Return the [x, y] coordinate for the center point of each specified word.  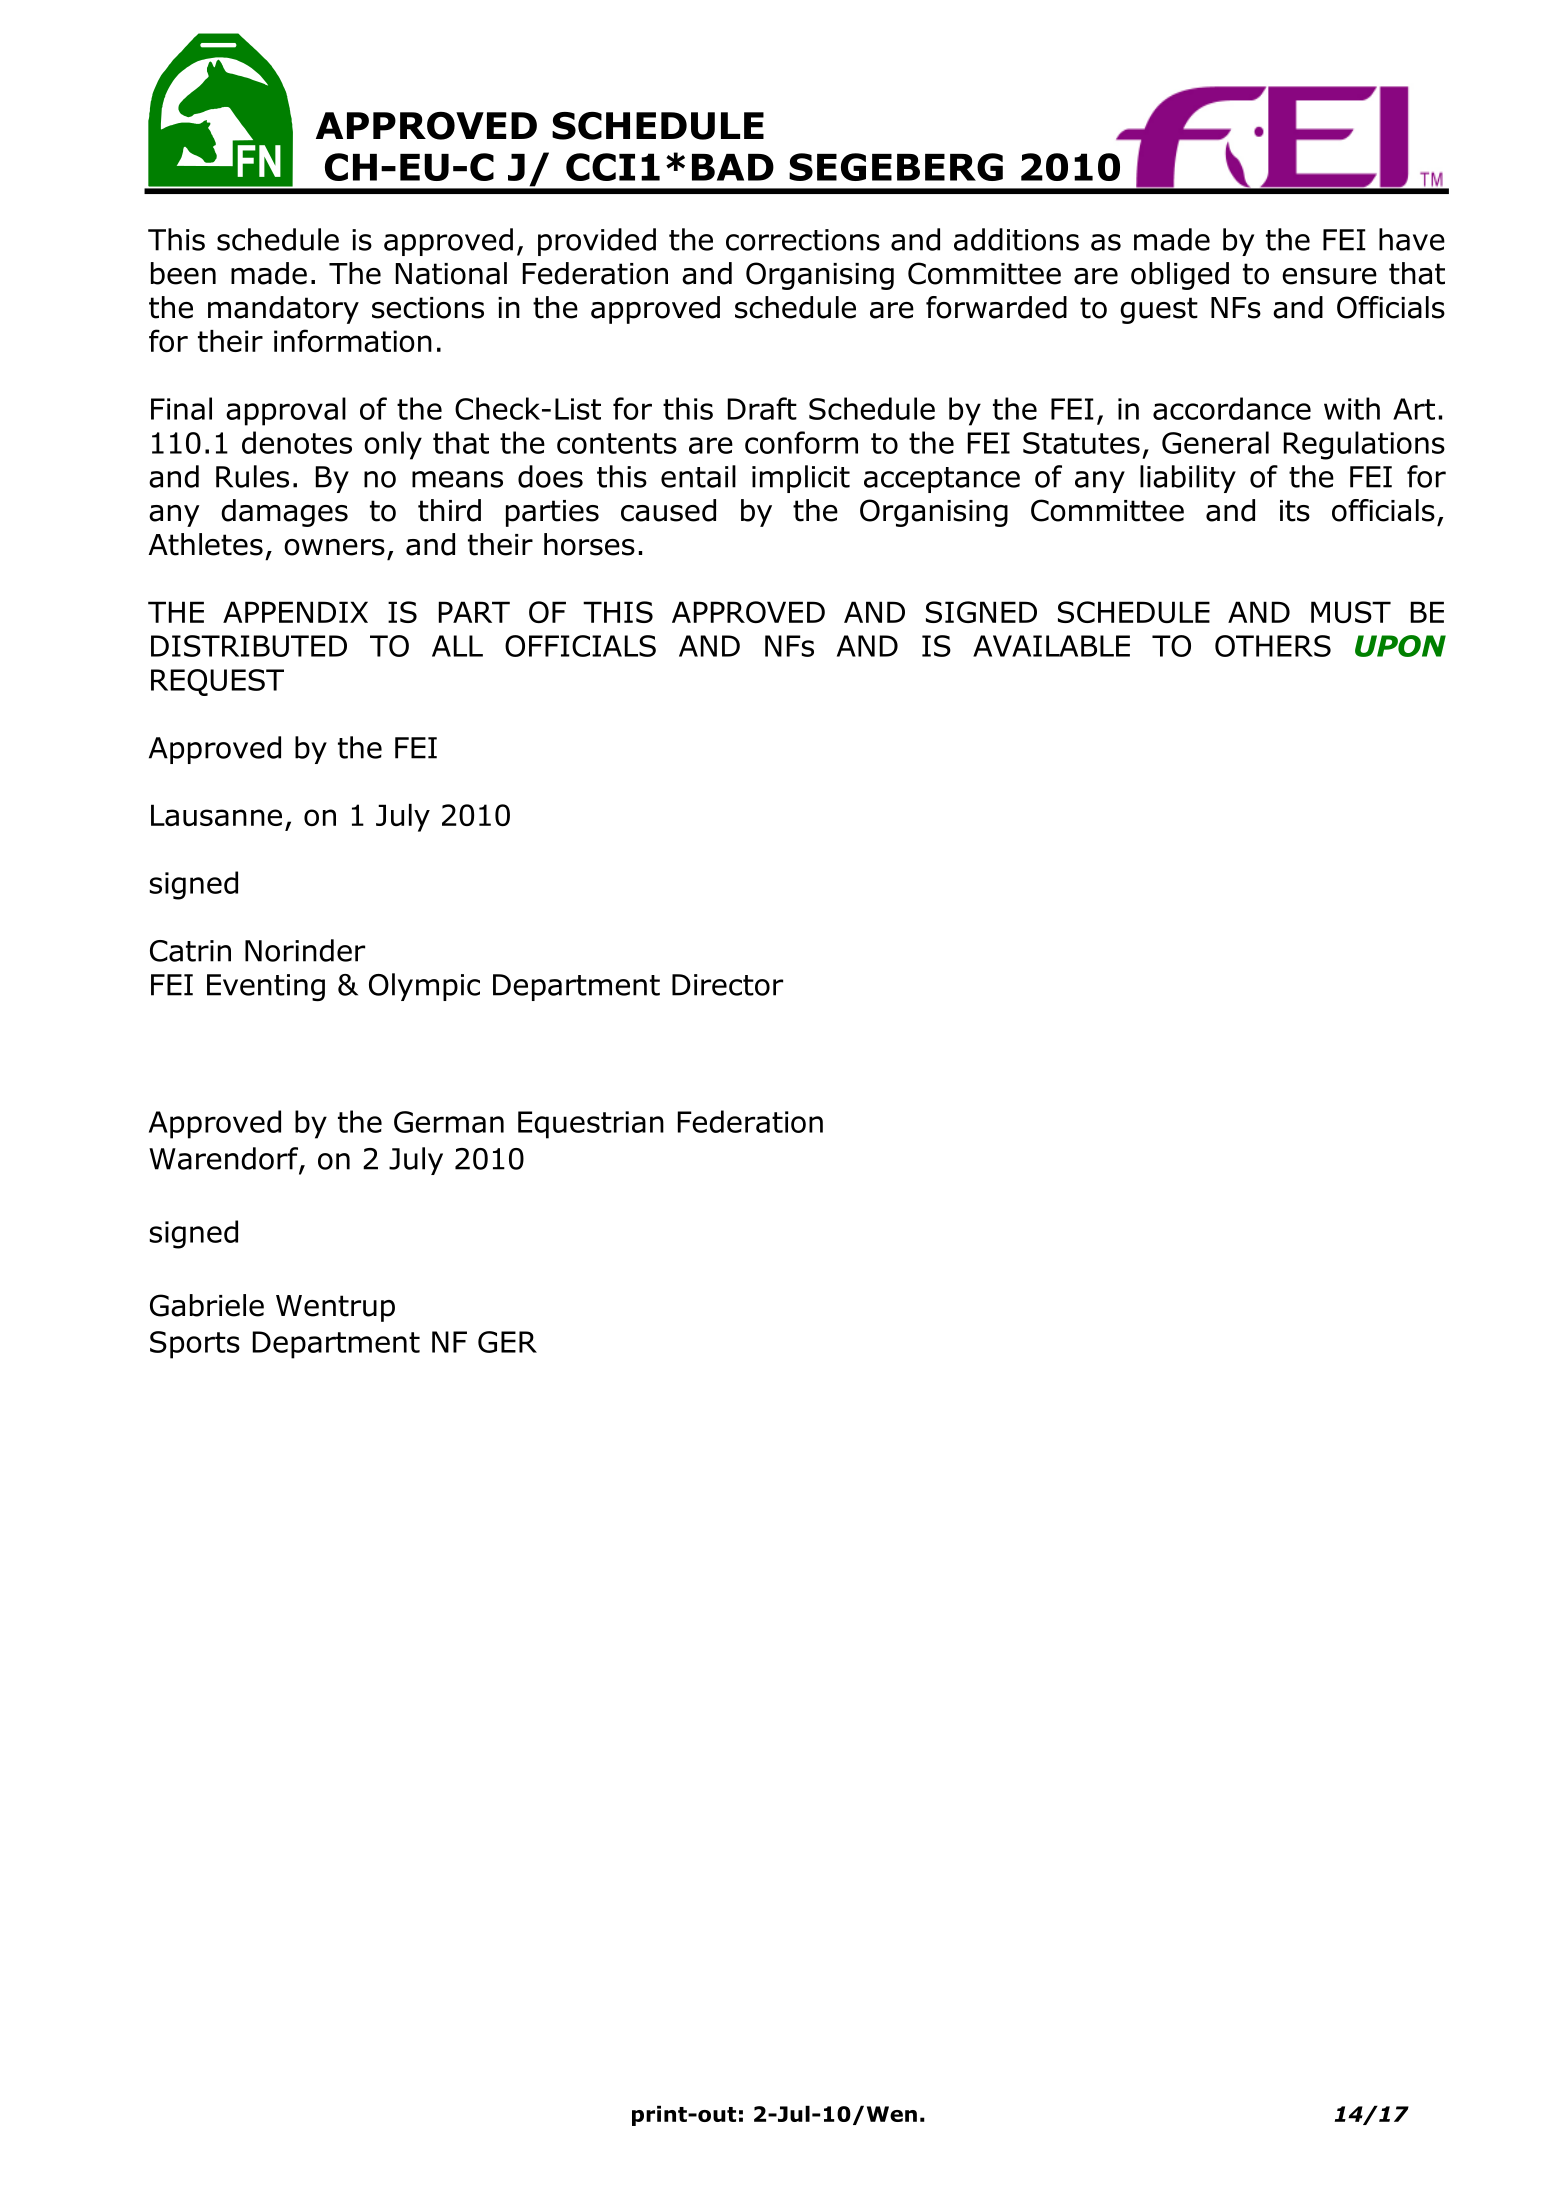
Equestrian [591, 1125]
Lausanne [216, 815]
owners [334, 547]
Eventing [266, 987]
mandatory [283, 310]
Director [727, 985]
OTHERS [1273, 646]
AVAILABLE [1051, 646]
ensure [1329, 276]
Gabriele [207, 1305]
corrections [803, 240]
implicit [801, 479]
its [1295, 511]
